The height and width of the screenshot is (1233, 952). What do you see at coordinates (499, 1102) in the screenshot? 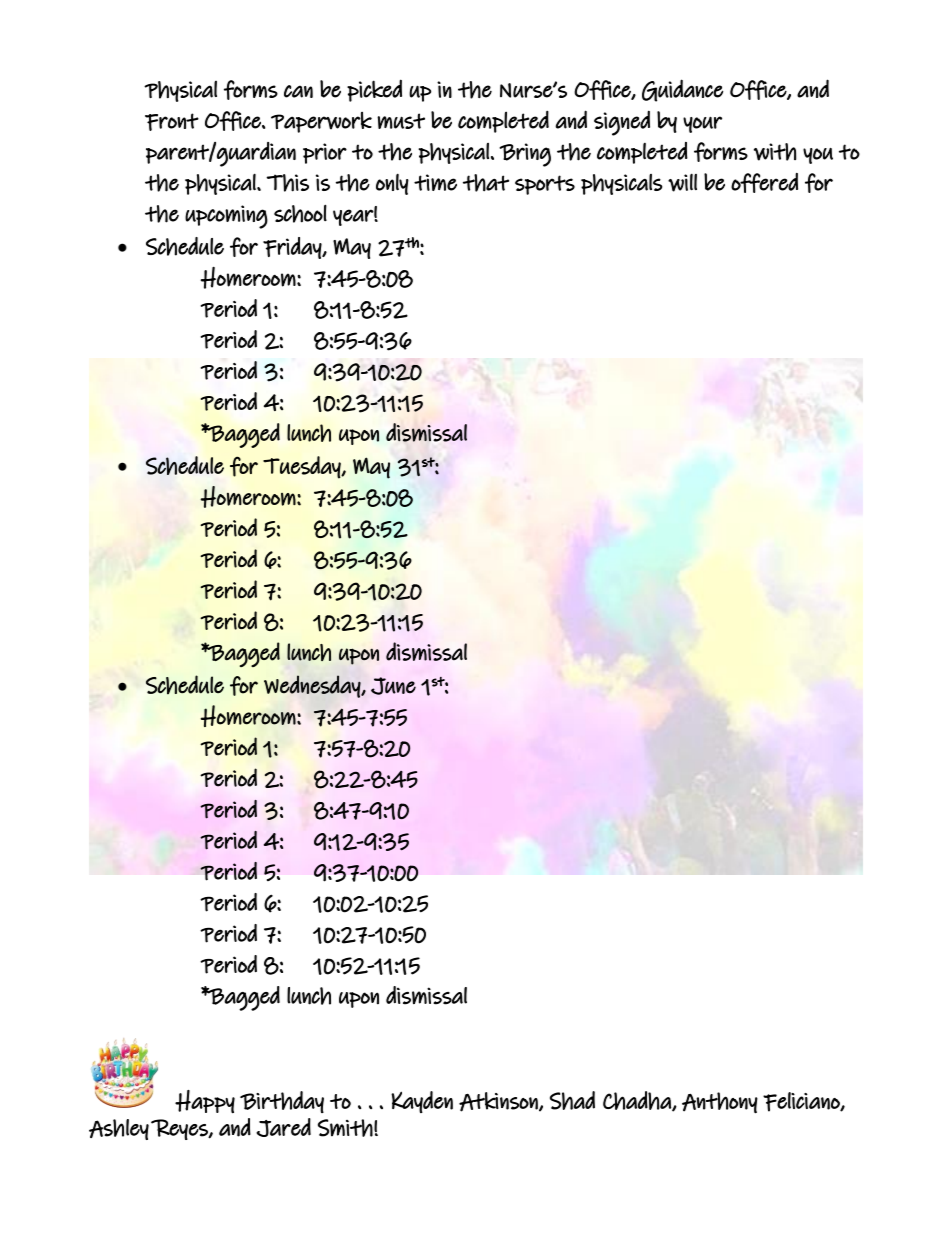
I see `Atkinson` at bounding box center [499, 1102].
